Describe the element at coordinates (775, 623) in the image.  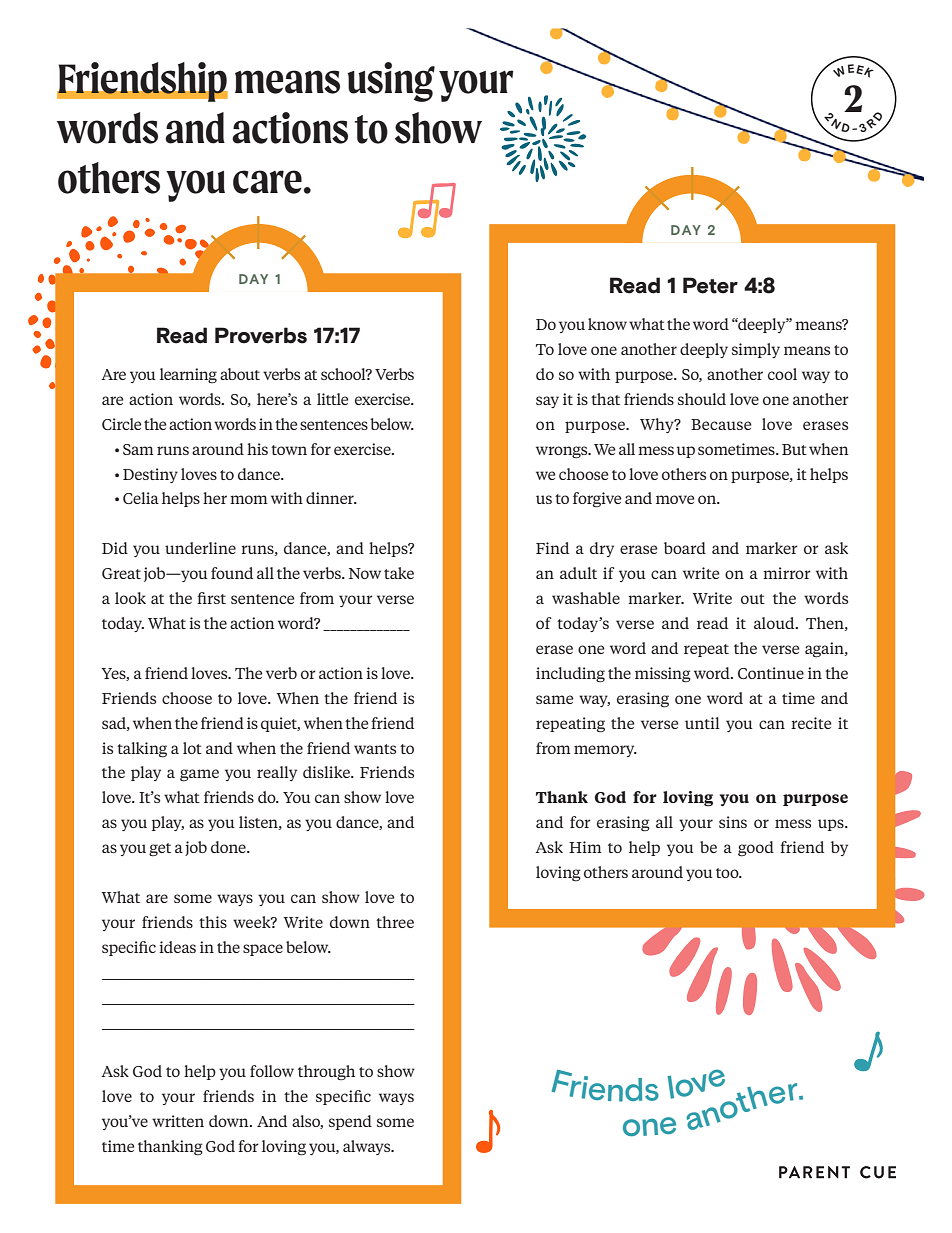
I see `aloud` at that location.
